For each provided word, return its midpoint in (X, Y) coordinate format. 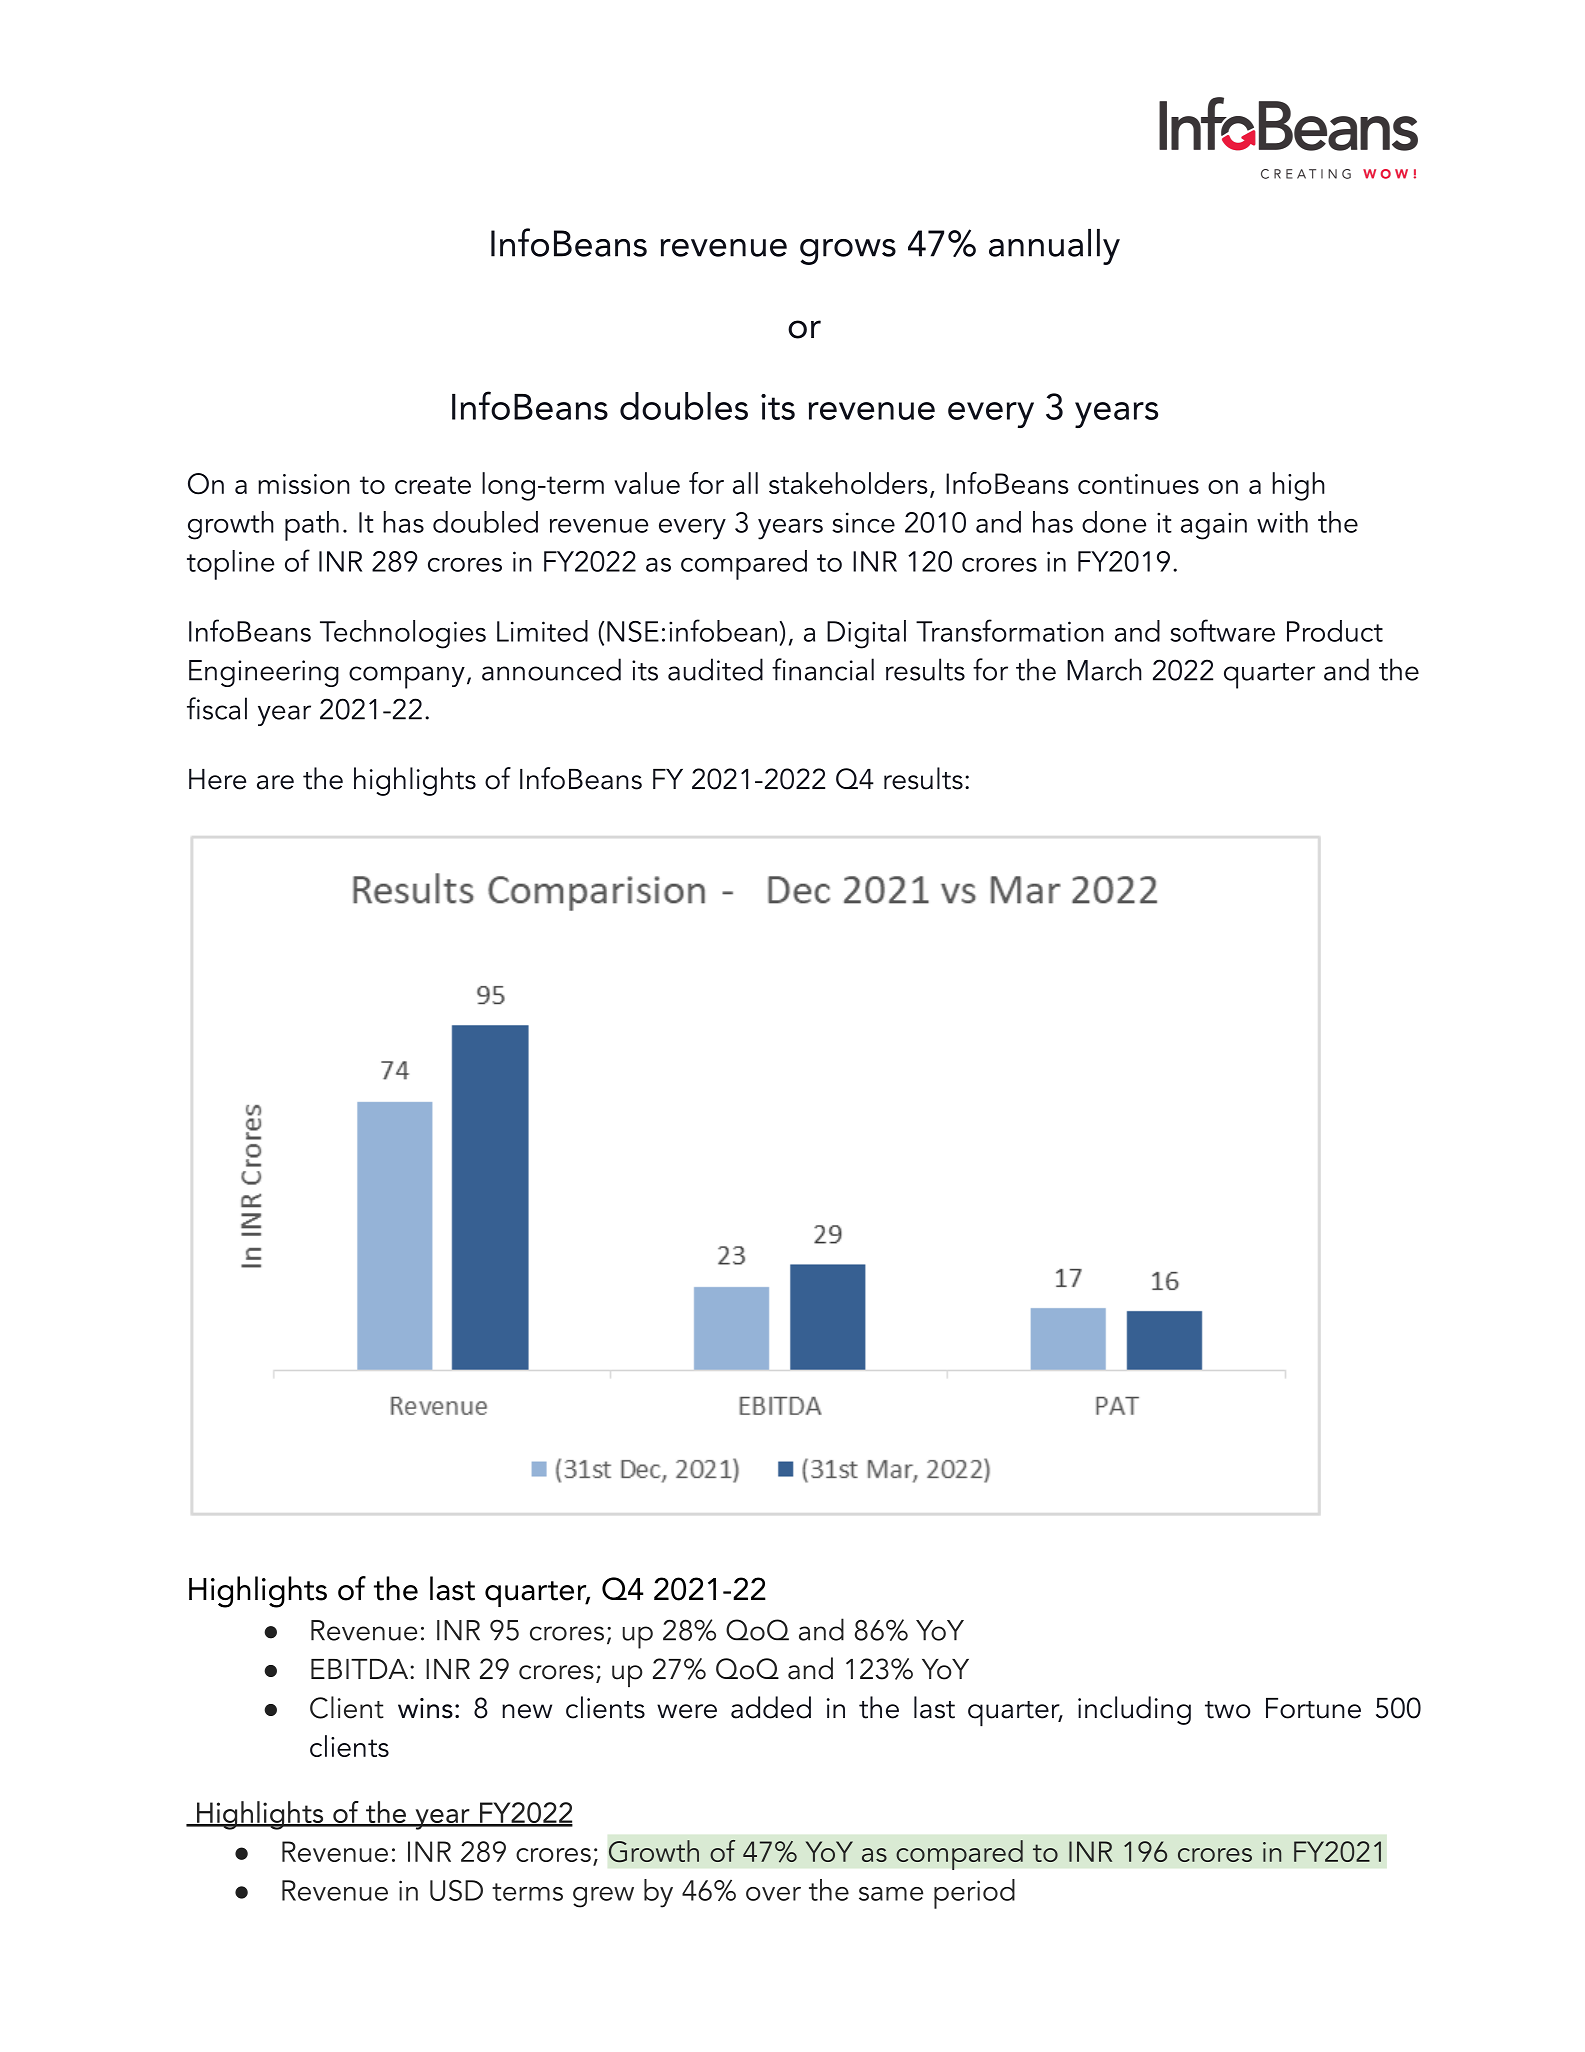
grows (848, 252)
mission (304, 484)
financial (823, 669)
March (1104, 669)
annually (1054, 247)
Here (217, 779)
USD (456, 1890)
